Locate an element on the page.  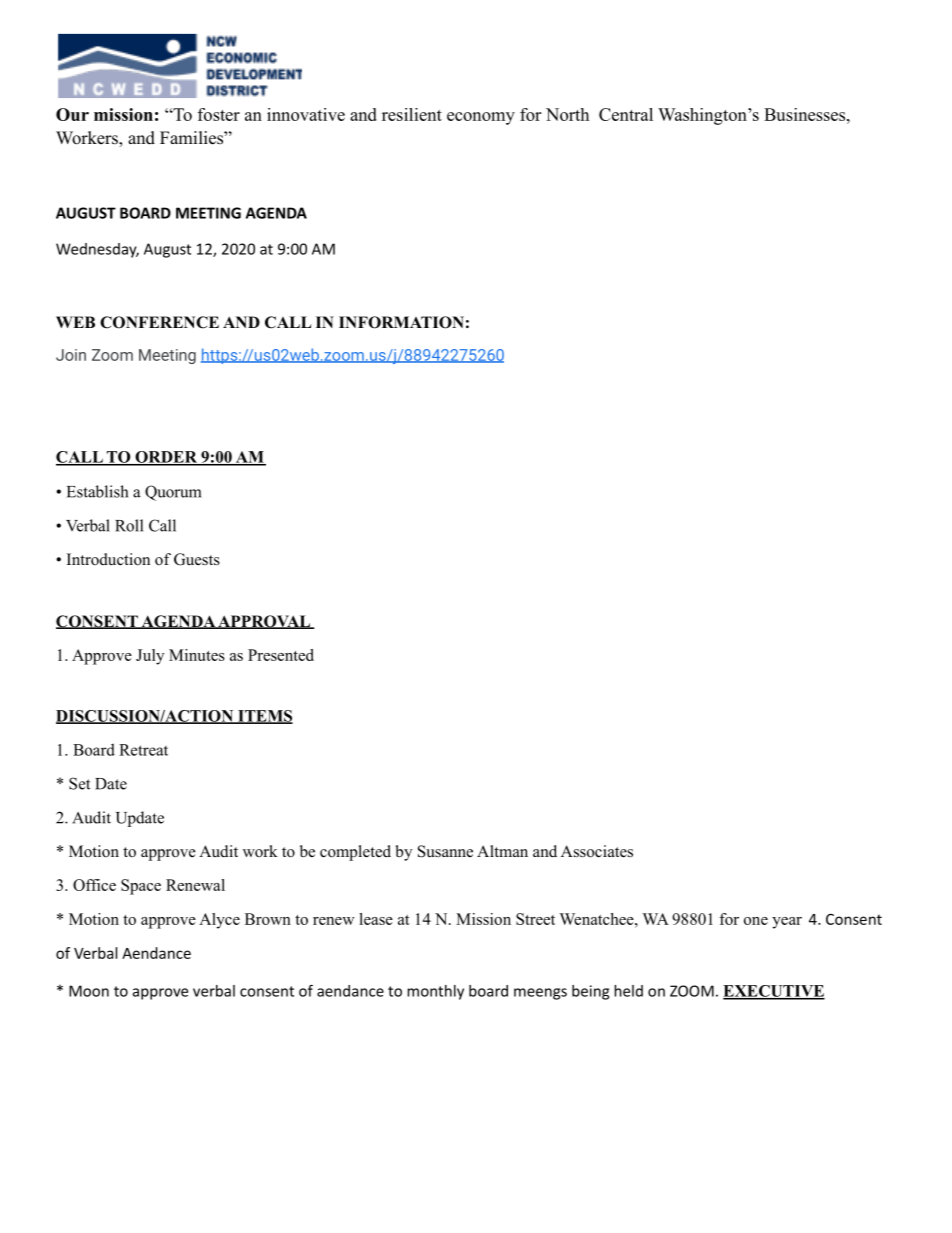
resilient is located at coordinates (412, 114).
